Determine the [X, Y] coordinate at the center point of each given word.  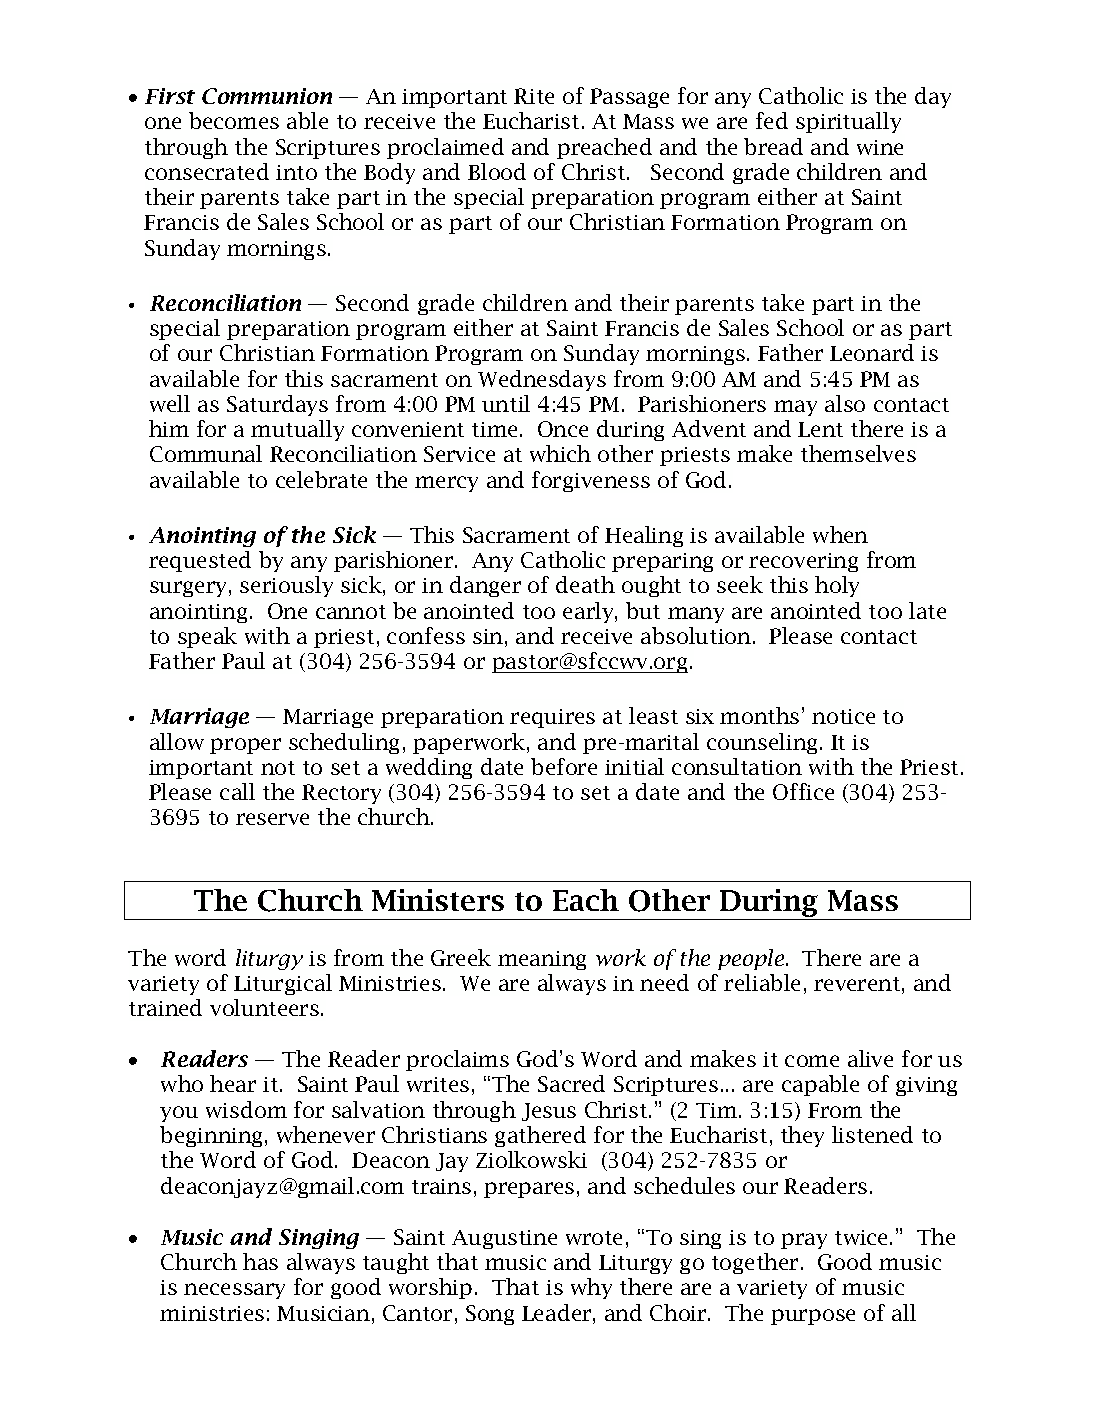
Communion [267, 96]
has [260, 1261]
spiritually [848, 122]
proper [245, 746]
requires [552, 718]
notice [843, 716]
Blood [497, 171]
